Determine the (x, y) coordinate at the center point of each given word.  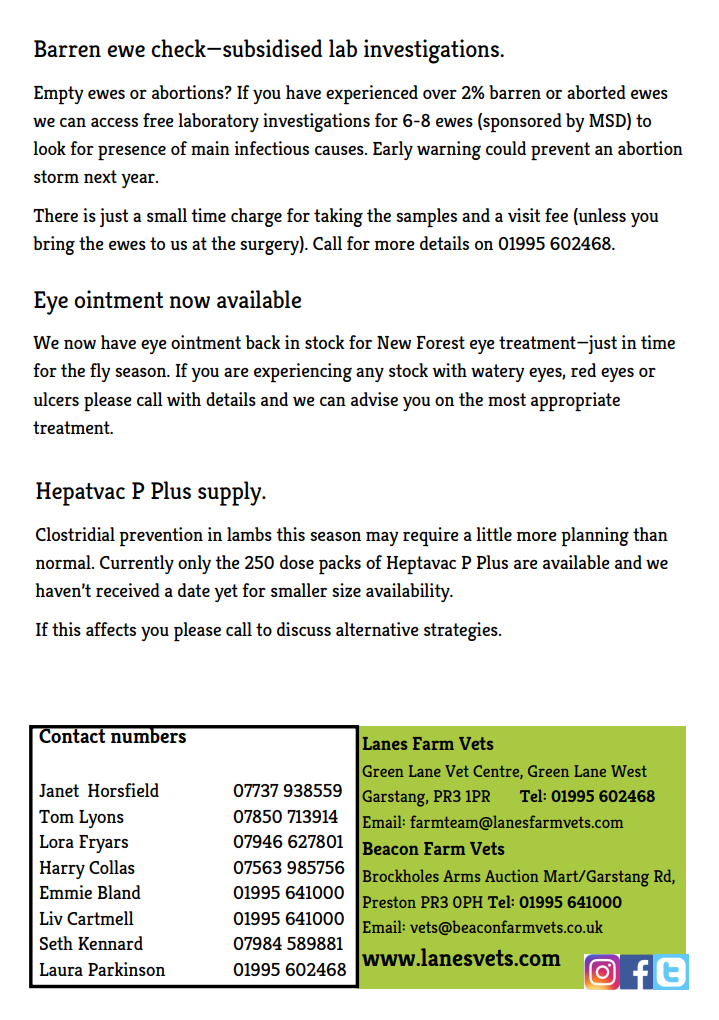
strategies (462, 631)
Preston (389, 902)
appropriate (575, 401)
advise (374, 399)
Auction (512, 876)
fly (100, 372)
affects (111, 629)
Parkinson (126, 969)
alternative (377, 629)
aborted (596, 92)
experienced (372, 95)
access (114, 122)
